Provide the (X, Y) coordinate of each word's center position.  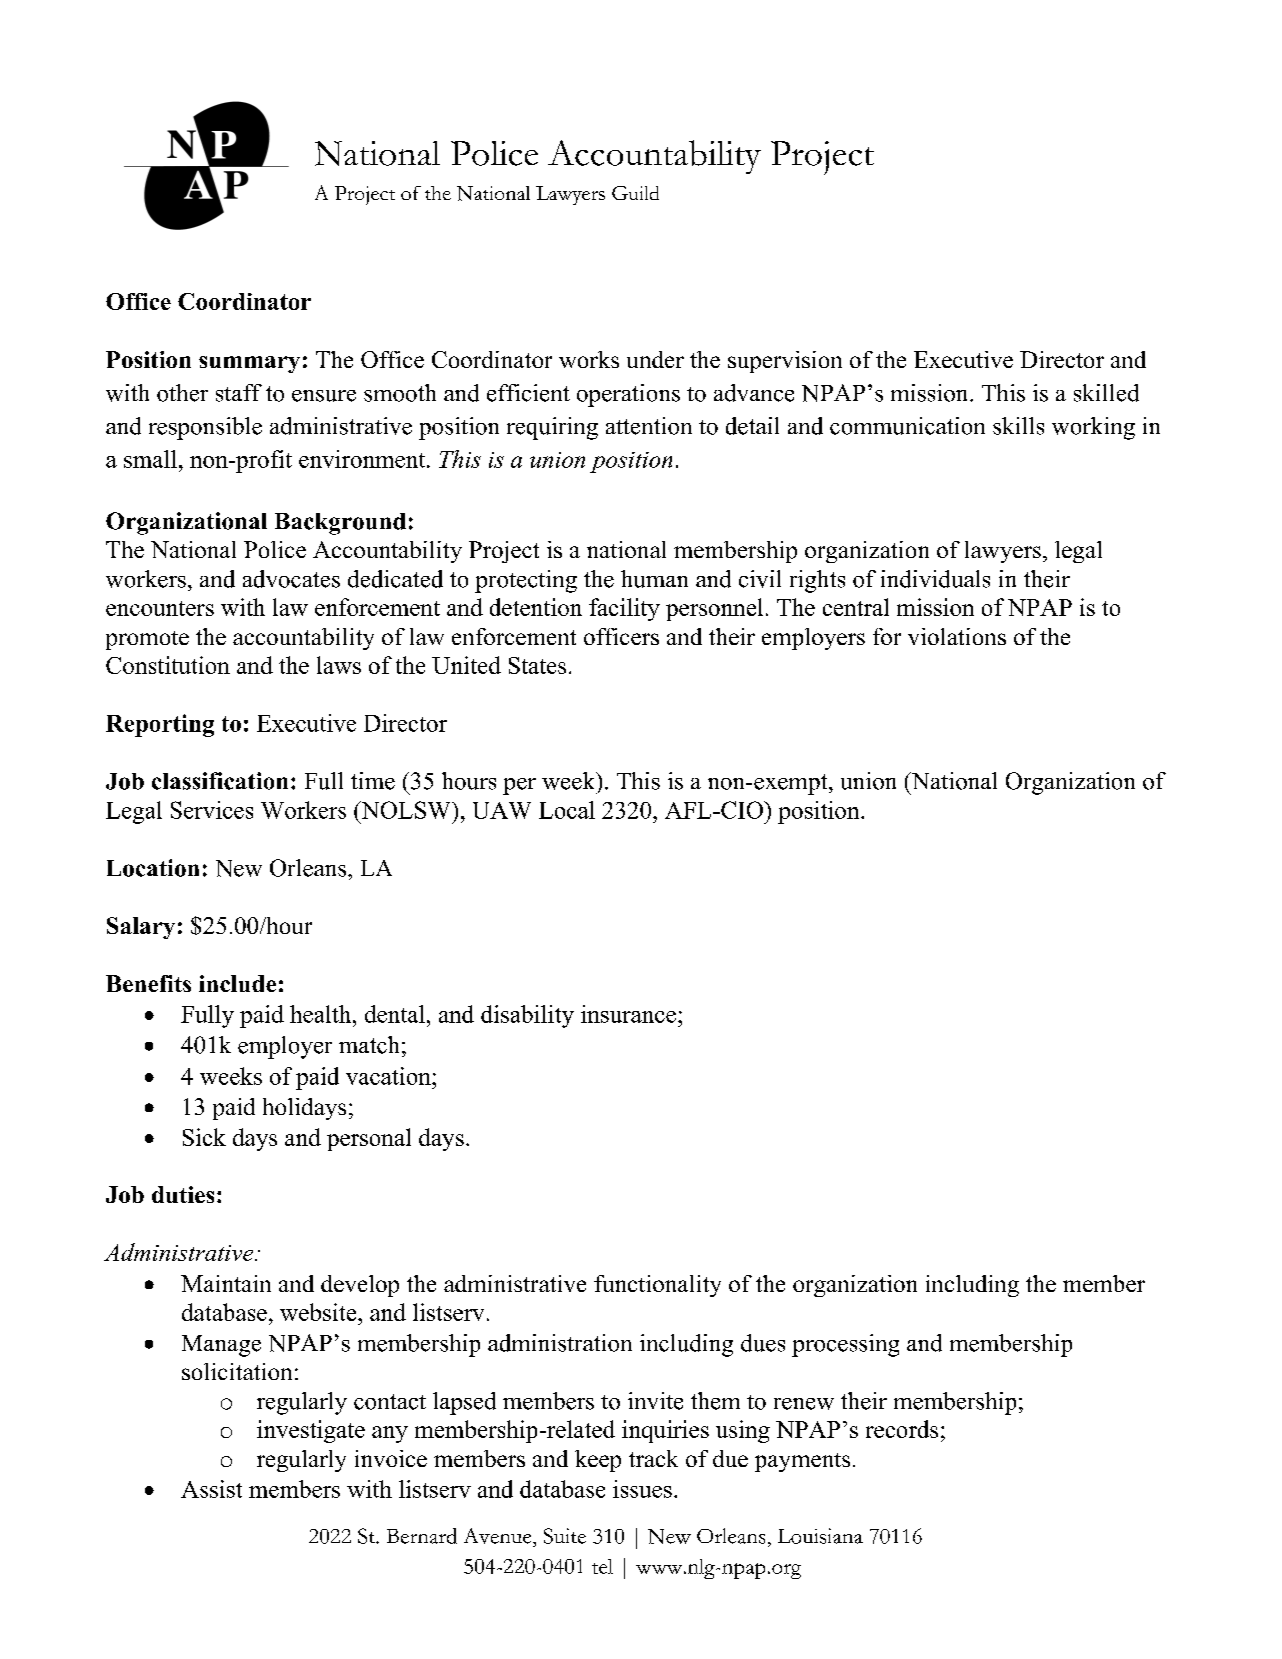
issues (642, 1489)
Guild (635, 193)
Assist (211, 1489)
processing (845, 1345)
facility (624, 609)
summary (249, 364)
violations (957, 636)
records (902, 1429)
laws (339, 665)
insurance (628, 1014)
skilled (1106, 393)
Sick (204, 1137)
